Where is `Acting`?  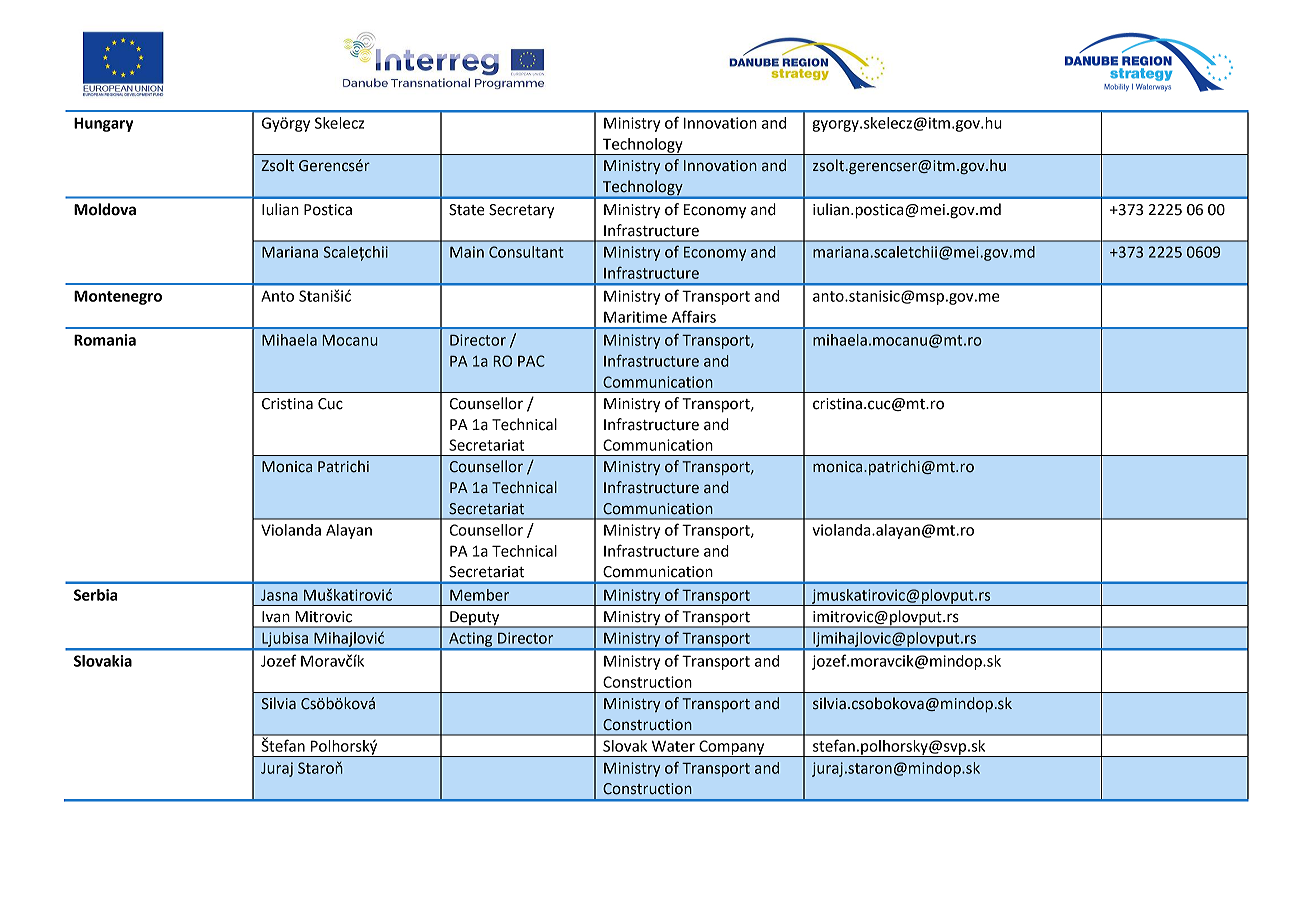 Acting is located at coordinates (471, 640).
